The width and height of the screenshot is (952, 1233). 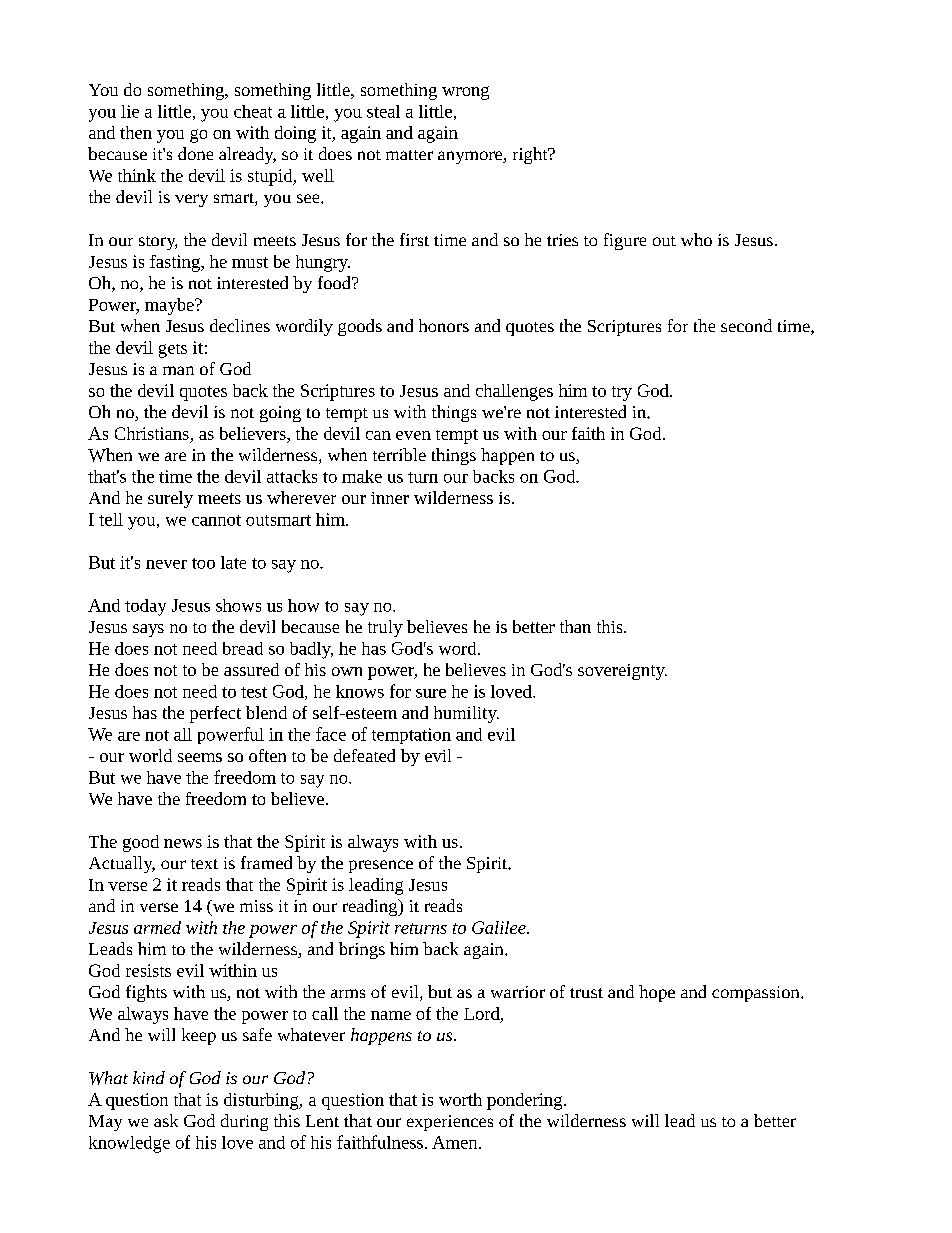 I want to click on says, so click(x=148, y=630).
